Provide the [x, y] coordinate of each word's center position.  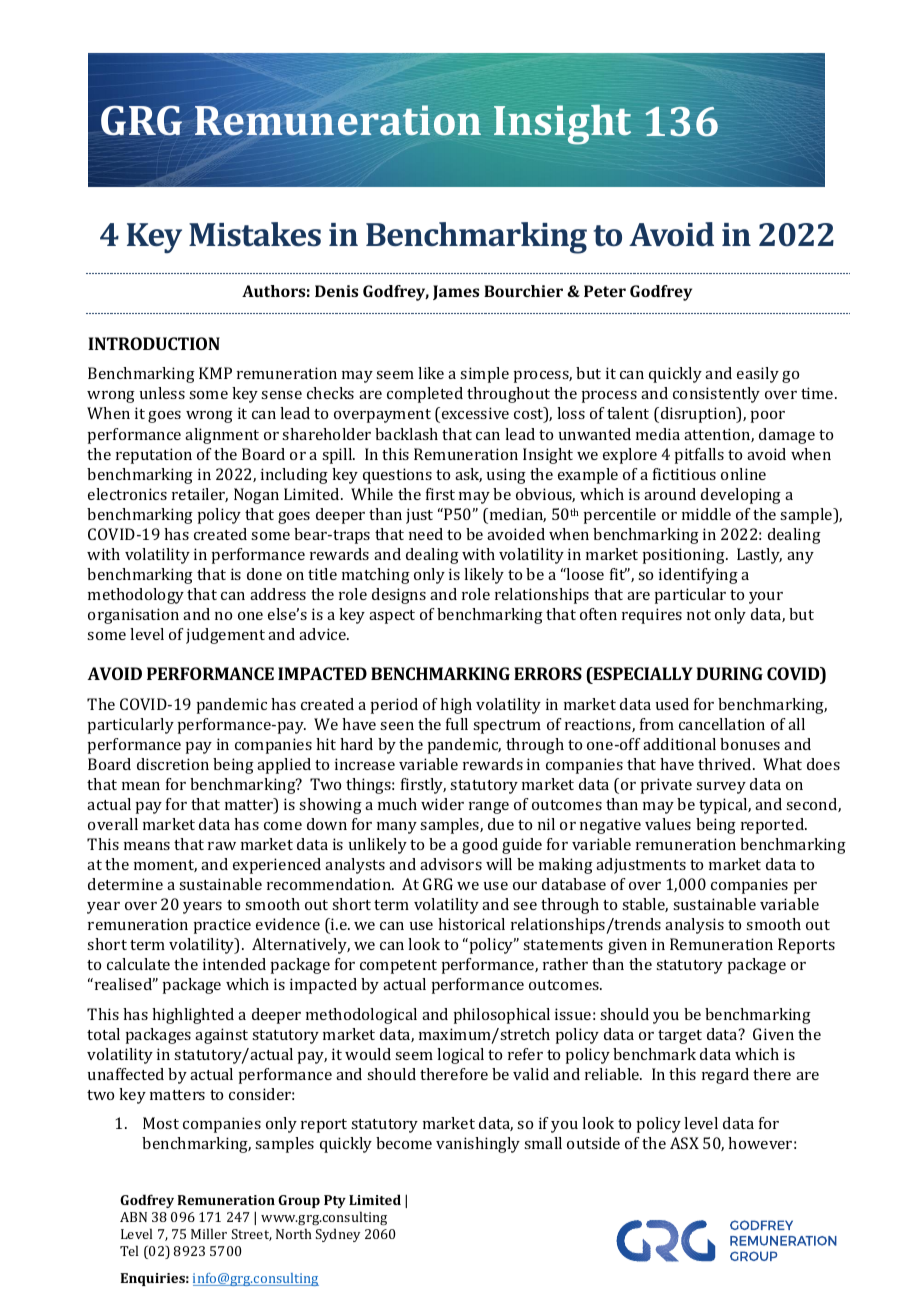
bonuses [750, 744]
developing [741, 496]
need [426, 534]
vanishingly [478, 1145]
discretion [173, 764]
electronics [127, 494]
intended [234, 964]
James [456, 292]
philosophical [501, 1016]
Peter [605, 291]
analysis [694, 926]
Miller [209, 1233]
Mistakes [255, 234]
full [457, 724]
